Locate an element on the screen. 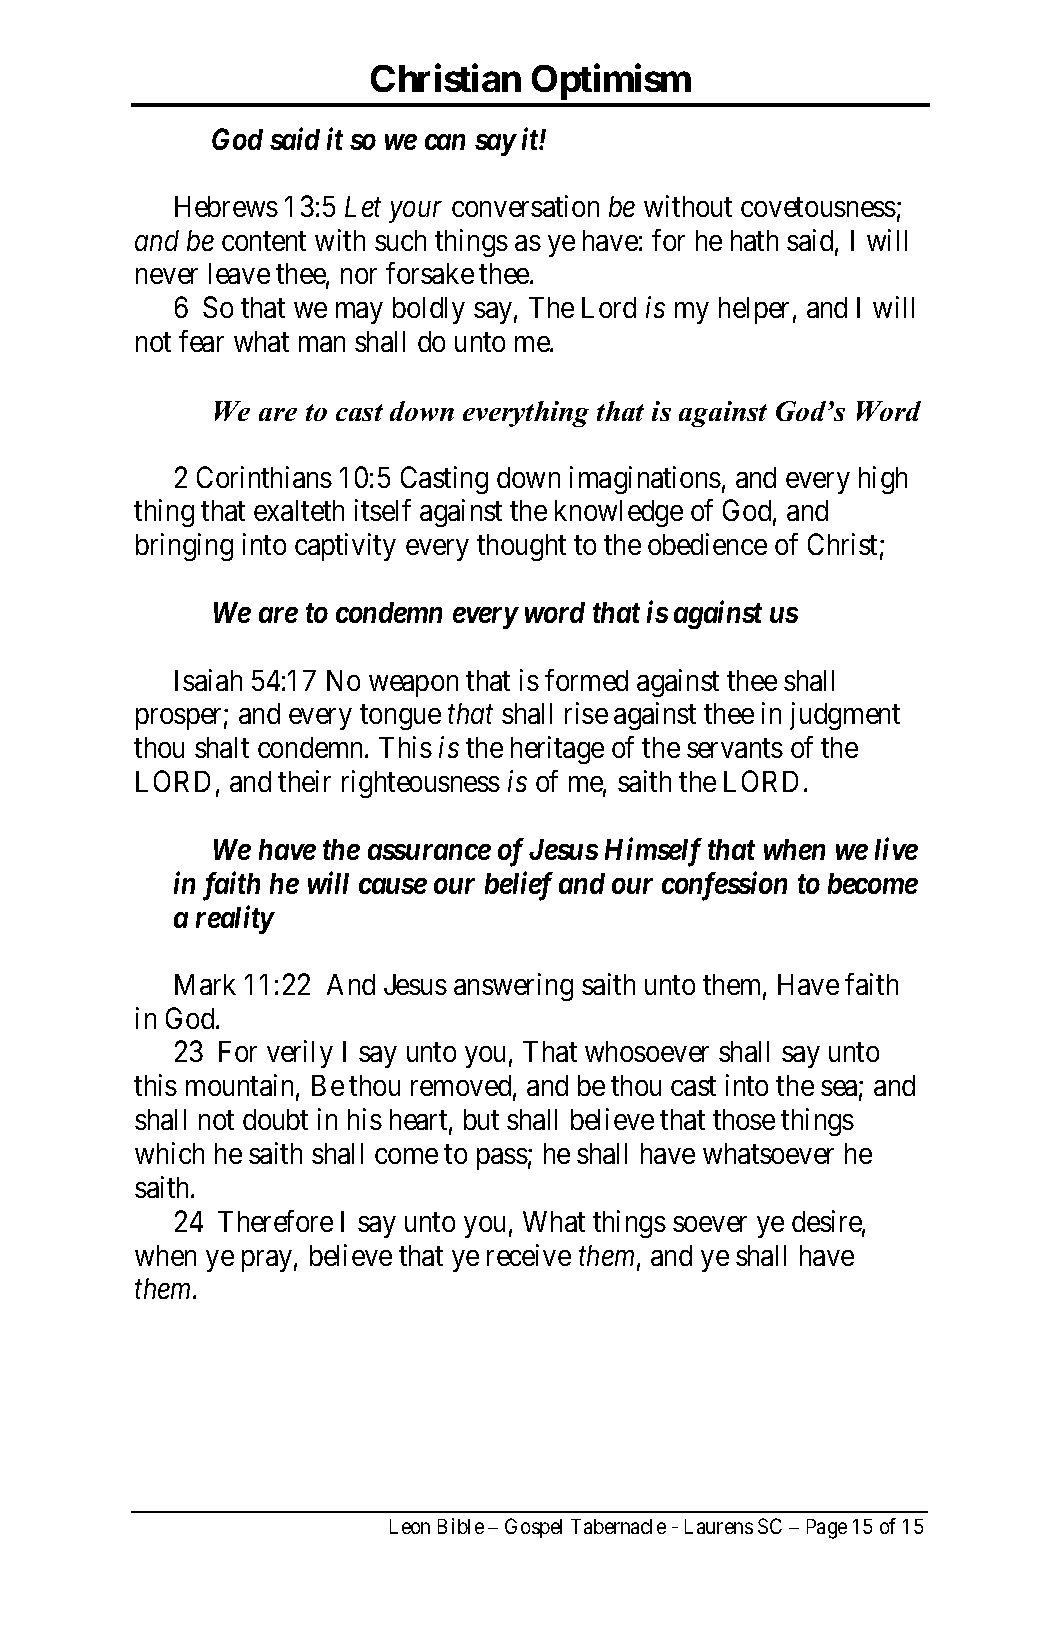  Hebrews is located at coordinates (226, 206).
